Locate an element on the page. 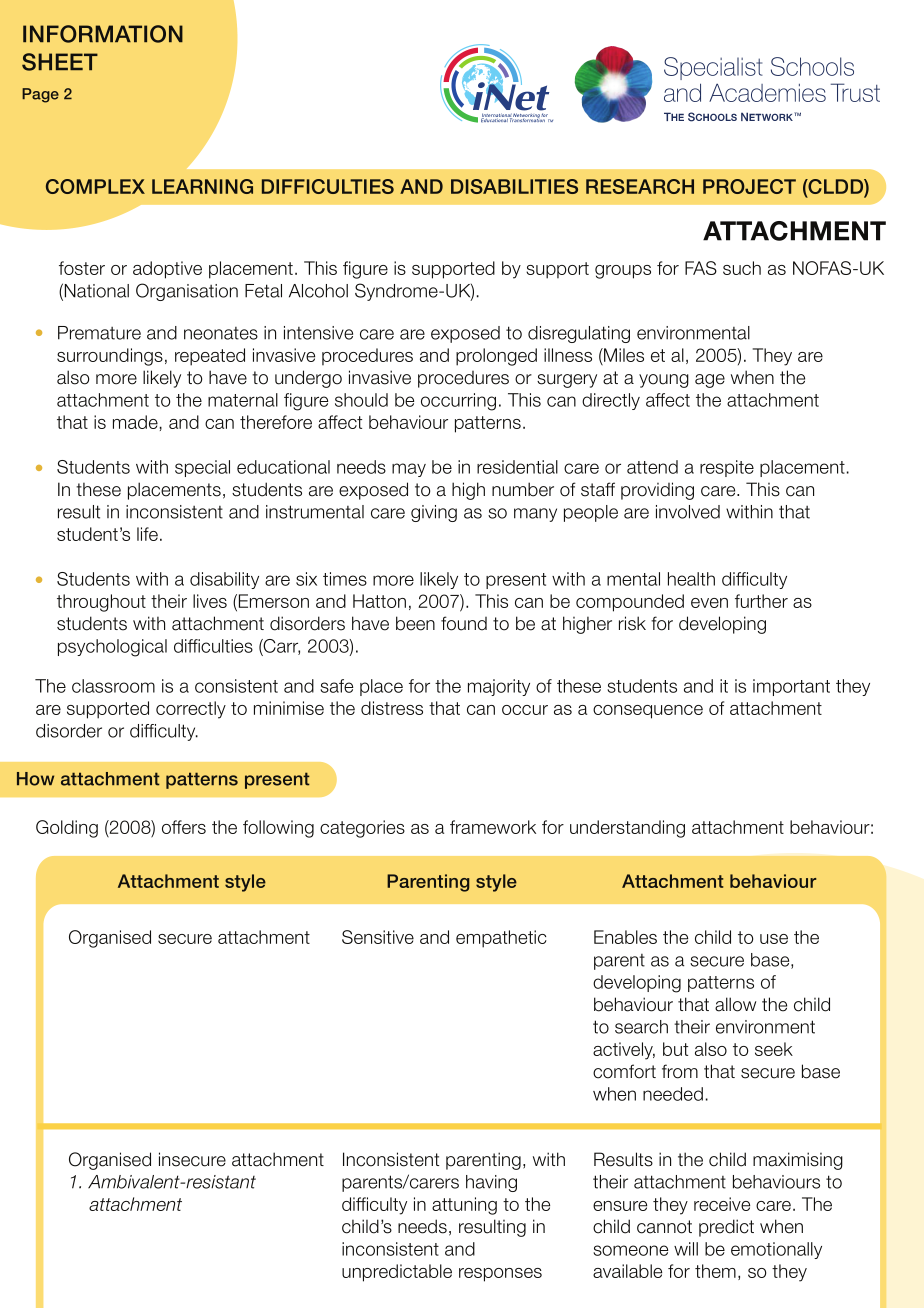 The height and width of the document is (1308, 924). may is located at coordinates (409, 470).
